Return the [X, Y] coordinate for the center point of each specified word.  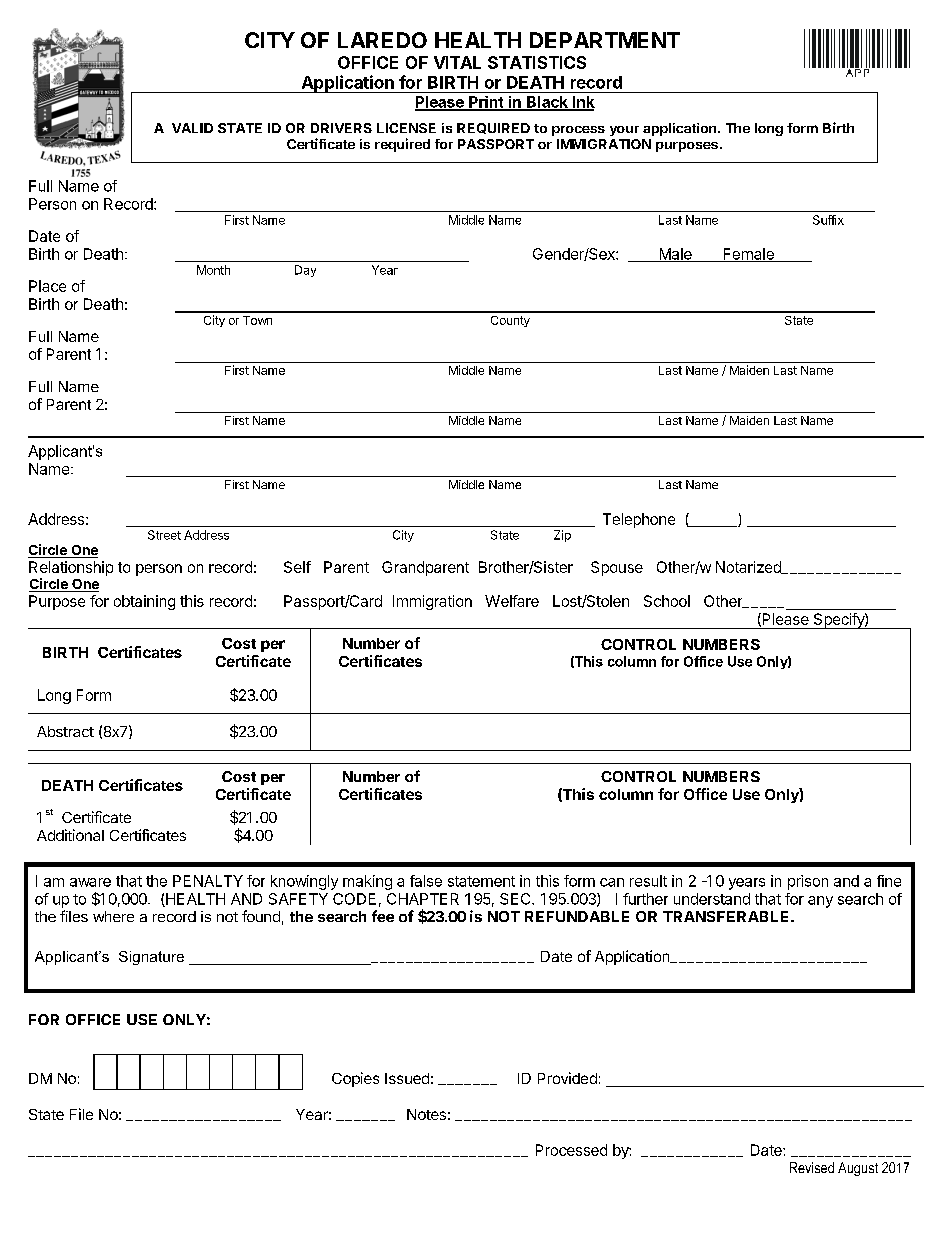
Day [305, 271]
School [667, 601]
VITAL [457, 62]
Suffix [828, 220]
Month [213, 270]
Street [164, 535]
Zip [562, 536]
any [820, 902]
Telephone [639, 520]
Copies [355, 1079]
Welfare [512, 601]
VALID [192, 128]
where [113, 916]
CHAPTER [423, 899]
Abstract [65, 731]
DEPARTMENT [605, 40]
